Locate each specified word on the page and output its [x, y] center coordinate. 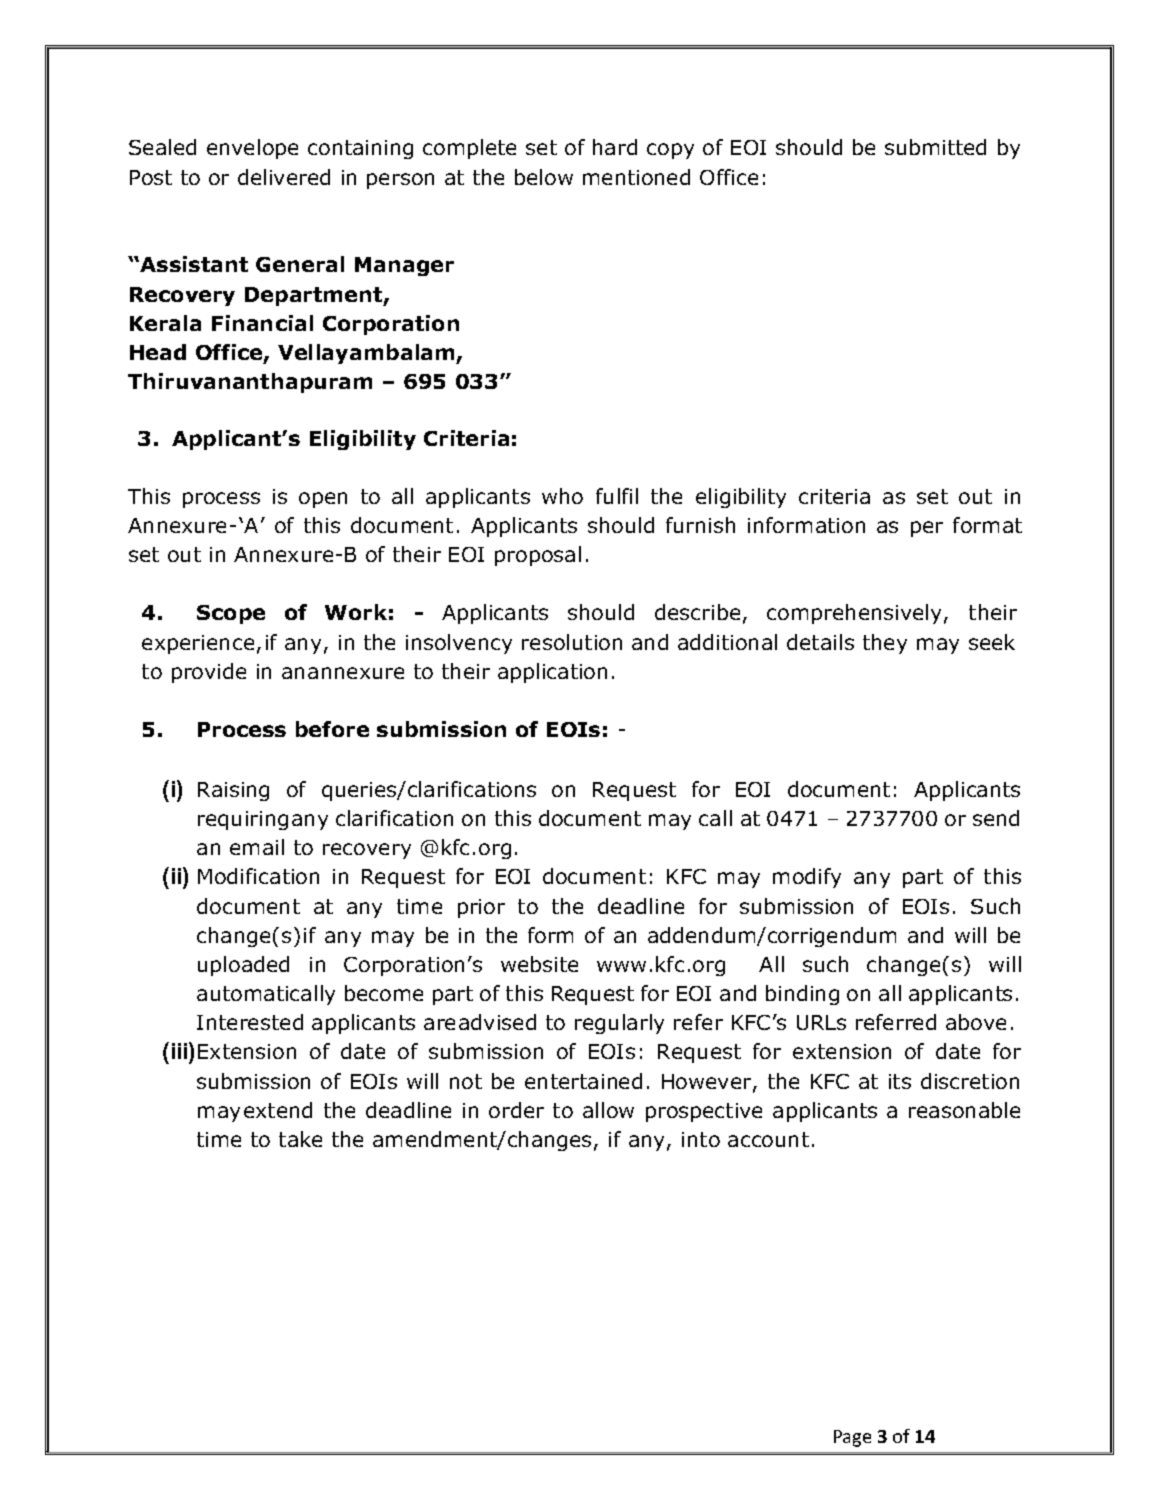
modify [807, 878]
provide [209, 673]
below [544, 177]
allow [608, 1110]
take [300, 1139]
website [539, 964]
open [323, 500]
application [552, 673]
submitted [935, 147]
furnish [700, 525]
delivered [284, 177]
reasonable [964, 1110]
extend [278, 1110]
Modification [258, 876]
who [562, 496]
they [885, 644]
